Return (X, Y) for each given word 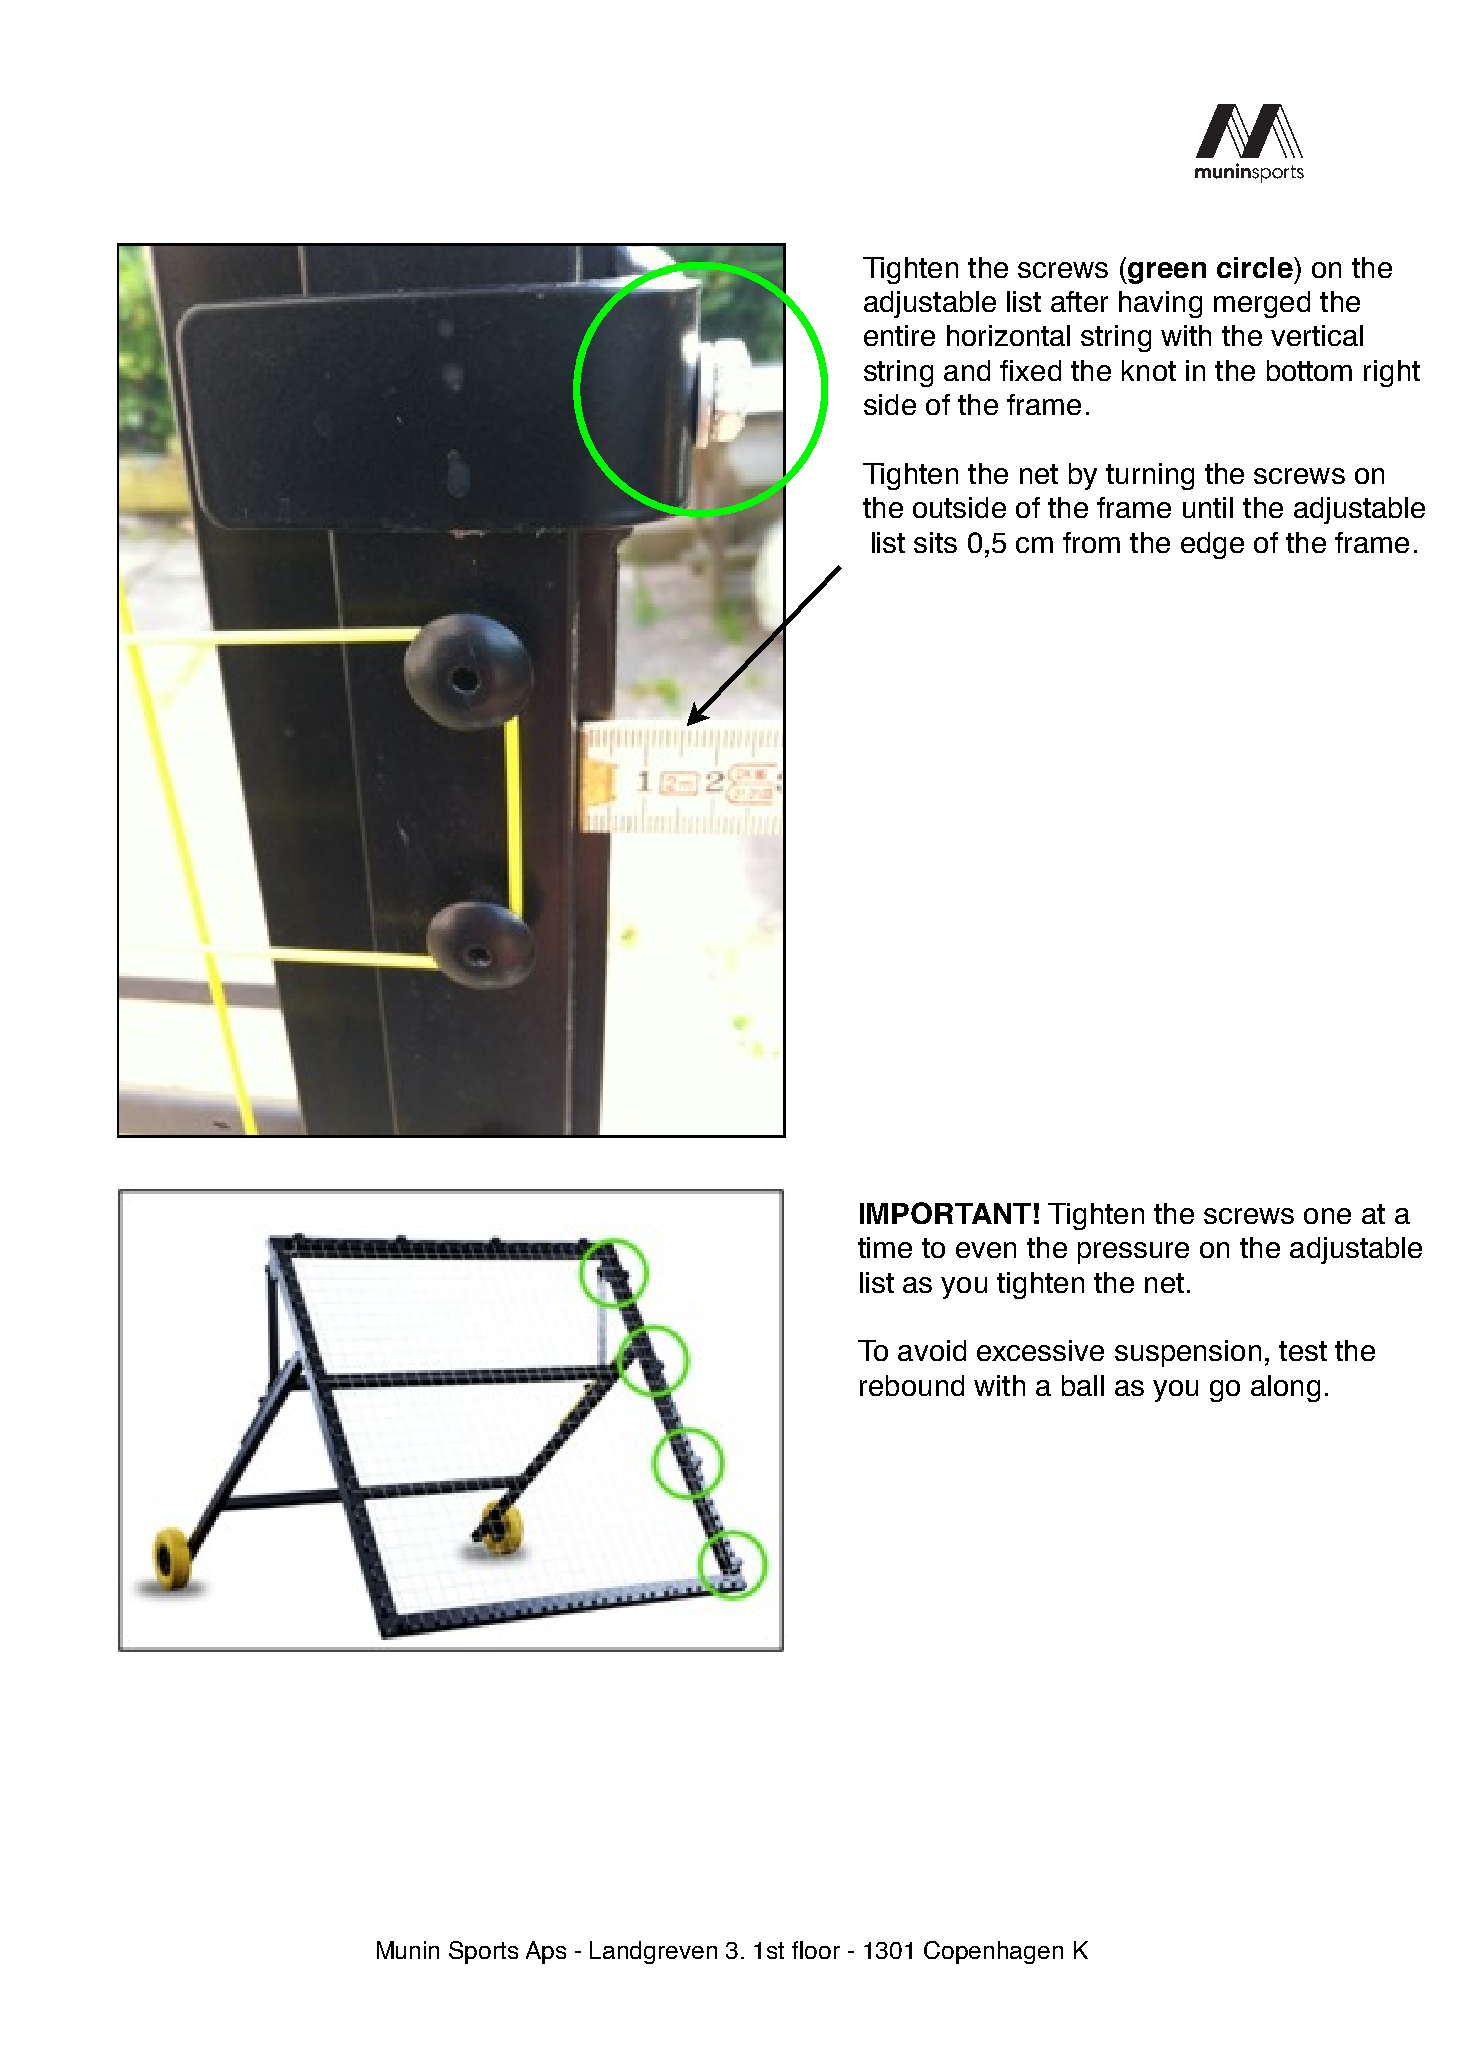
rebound (912, 1385)
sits (935, 542)
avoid (932, 1350)
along (1285, 1388)
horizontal (1008, 335)
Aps (546, 1952)
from (1091, 542)
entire (899, 335)
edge (1212, 545)
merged (1262, 304)
